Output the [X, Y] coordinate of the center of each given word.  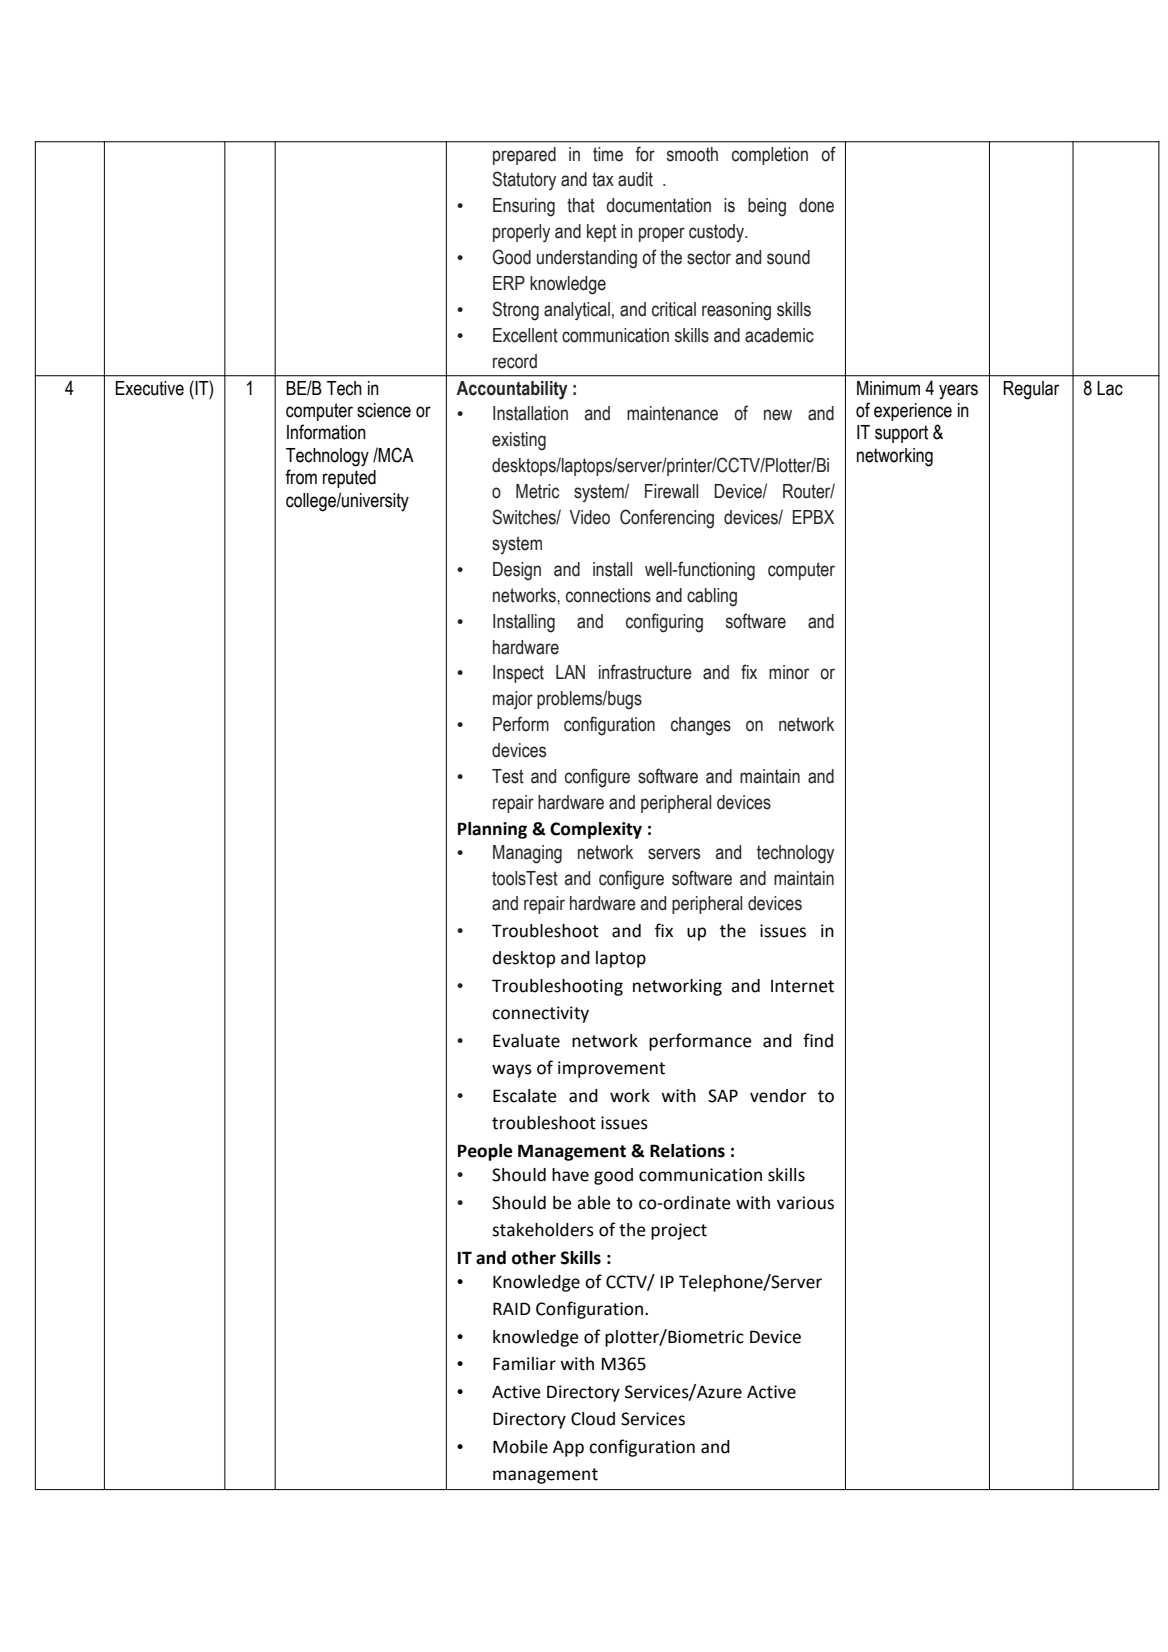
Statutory [524, 180]
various [805, 1203]
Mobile [520, 1447]
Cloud [593, 1419]
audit [635, 179]
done [816, 205]
